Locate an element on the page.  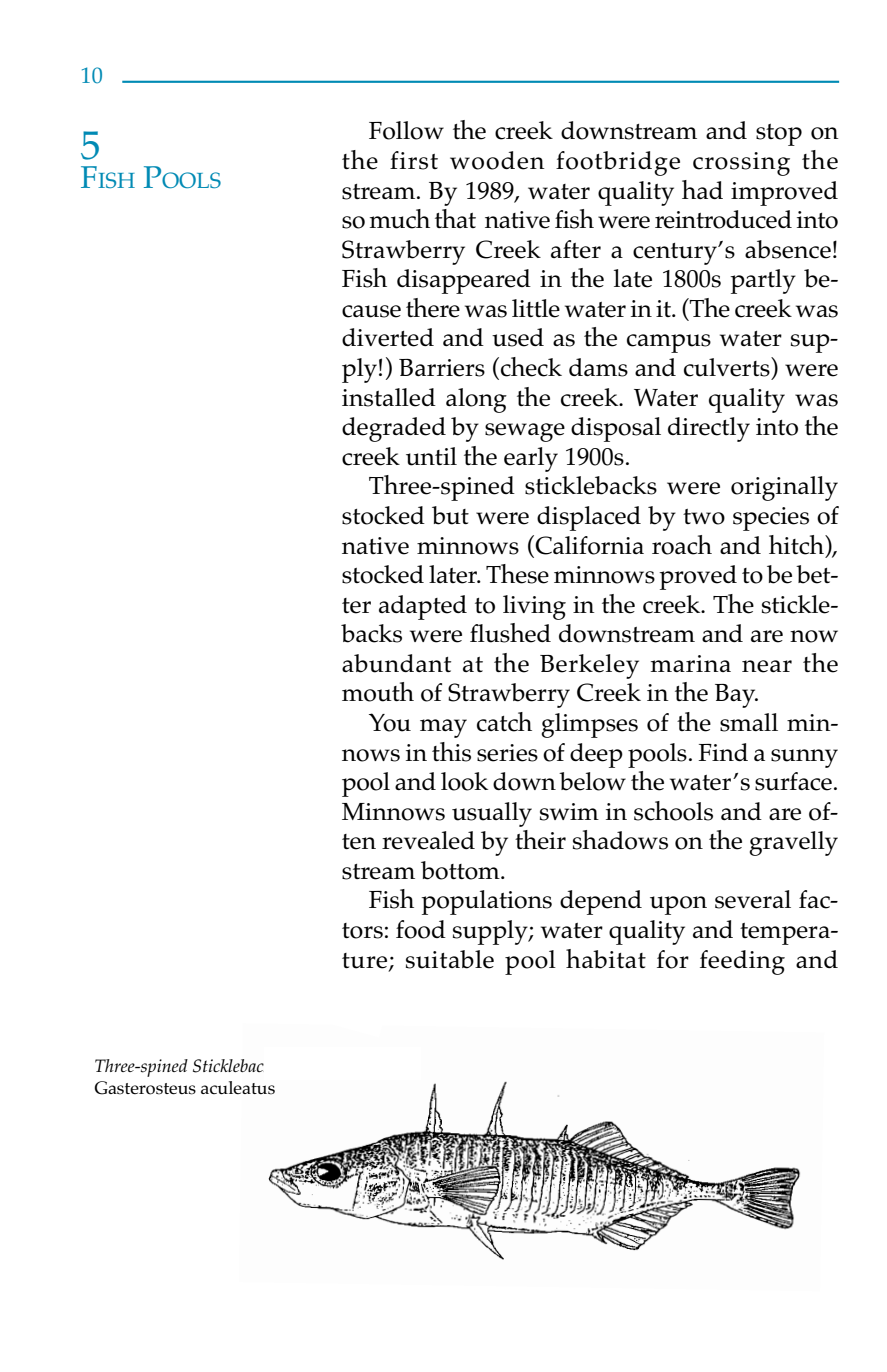
but is located at coordinates (450, 515).
